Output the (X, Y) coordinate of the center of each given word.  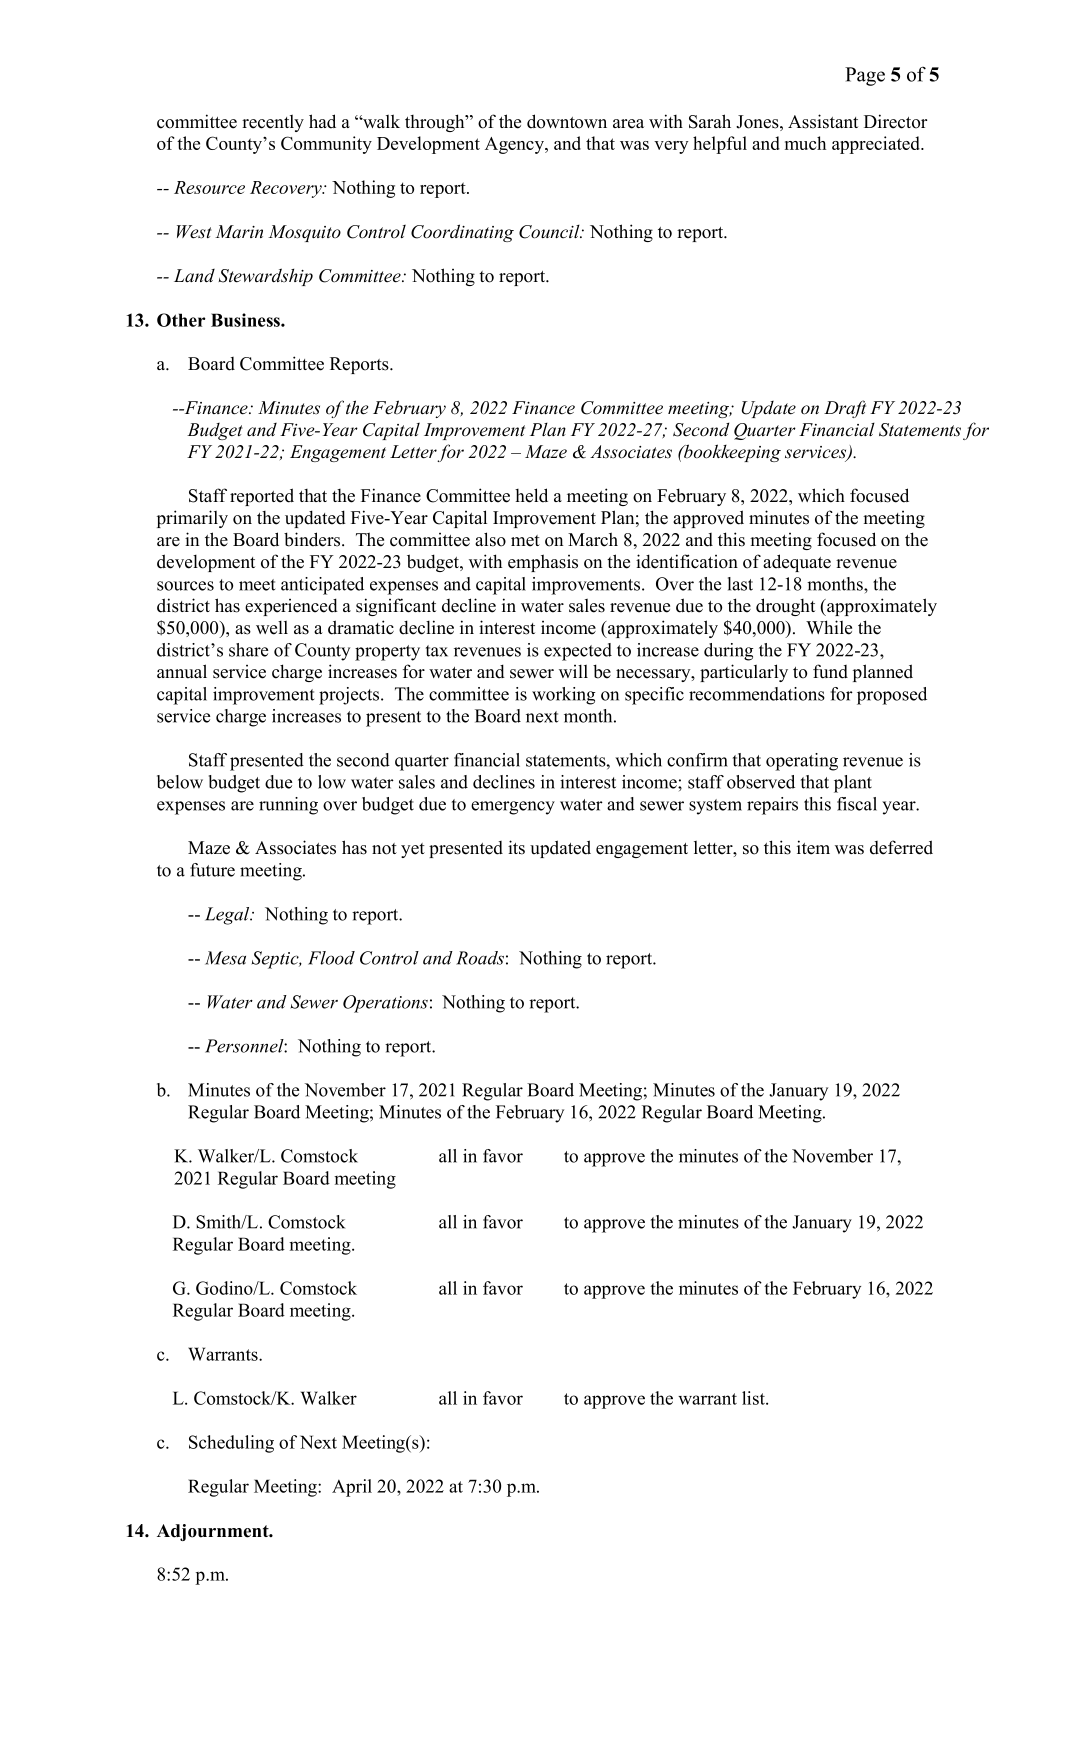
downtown (567, 121)
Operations (385, 1004)
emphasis (543, 563)
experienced (291, 607)
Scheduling (231, 1444)
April (352, 1488)
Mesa (225, 958)
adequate (797, 563)
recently (273, 123)
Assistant (823, 121)
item (813, 847)
